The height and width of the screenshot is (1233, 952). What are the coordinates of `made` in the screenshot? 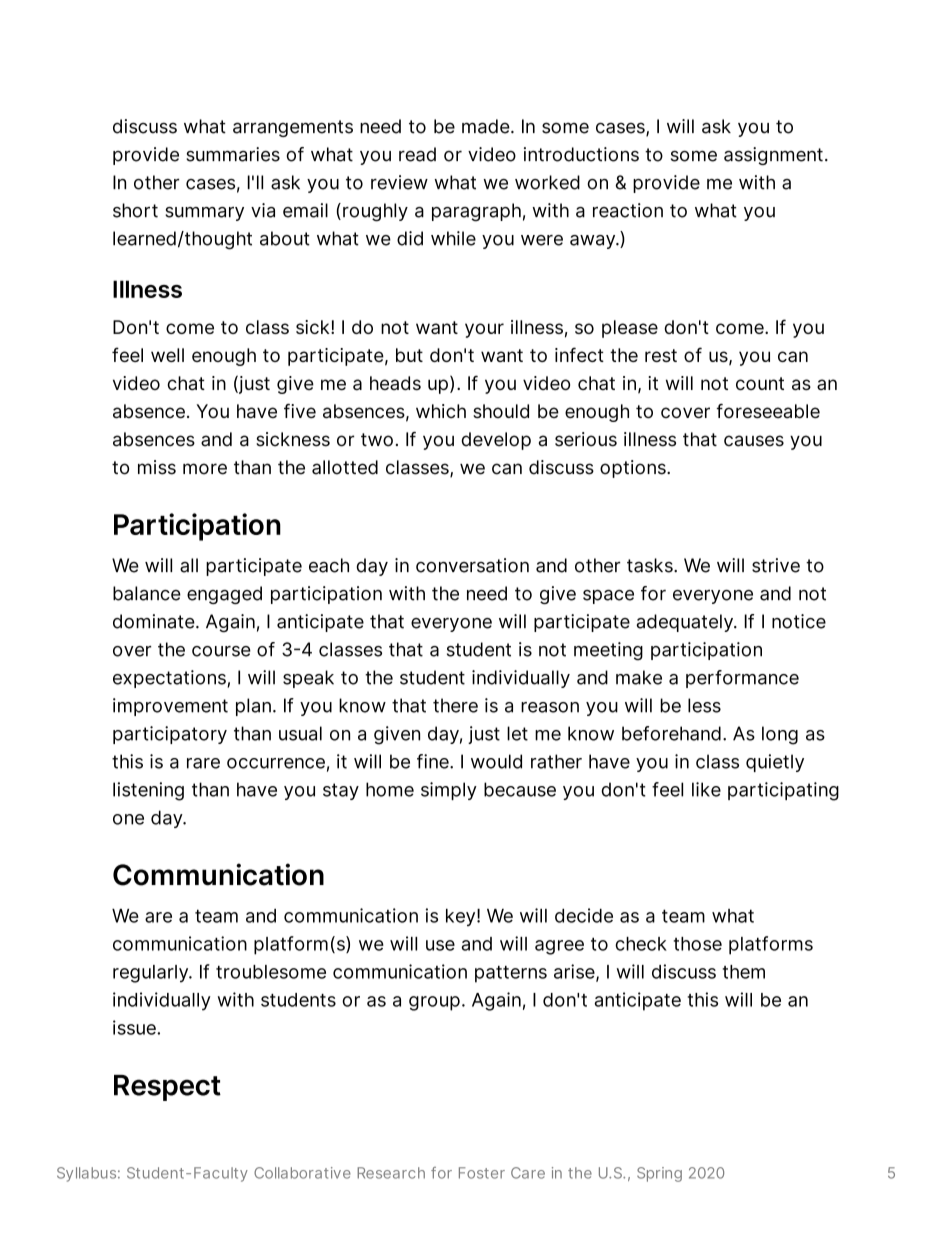 It's located at (487, 126).
